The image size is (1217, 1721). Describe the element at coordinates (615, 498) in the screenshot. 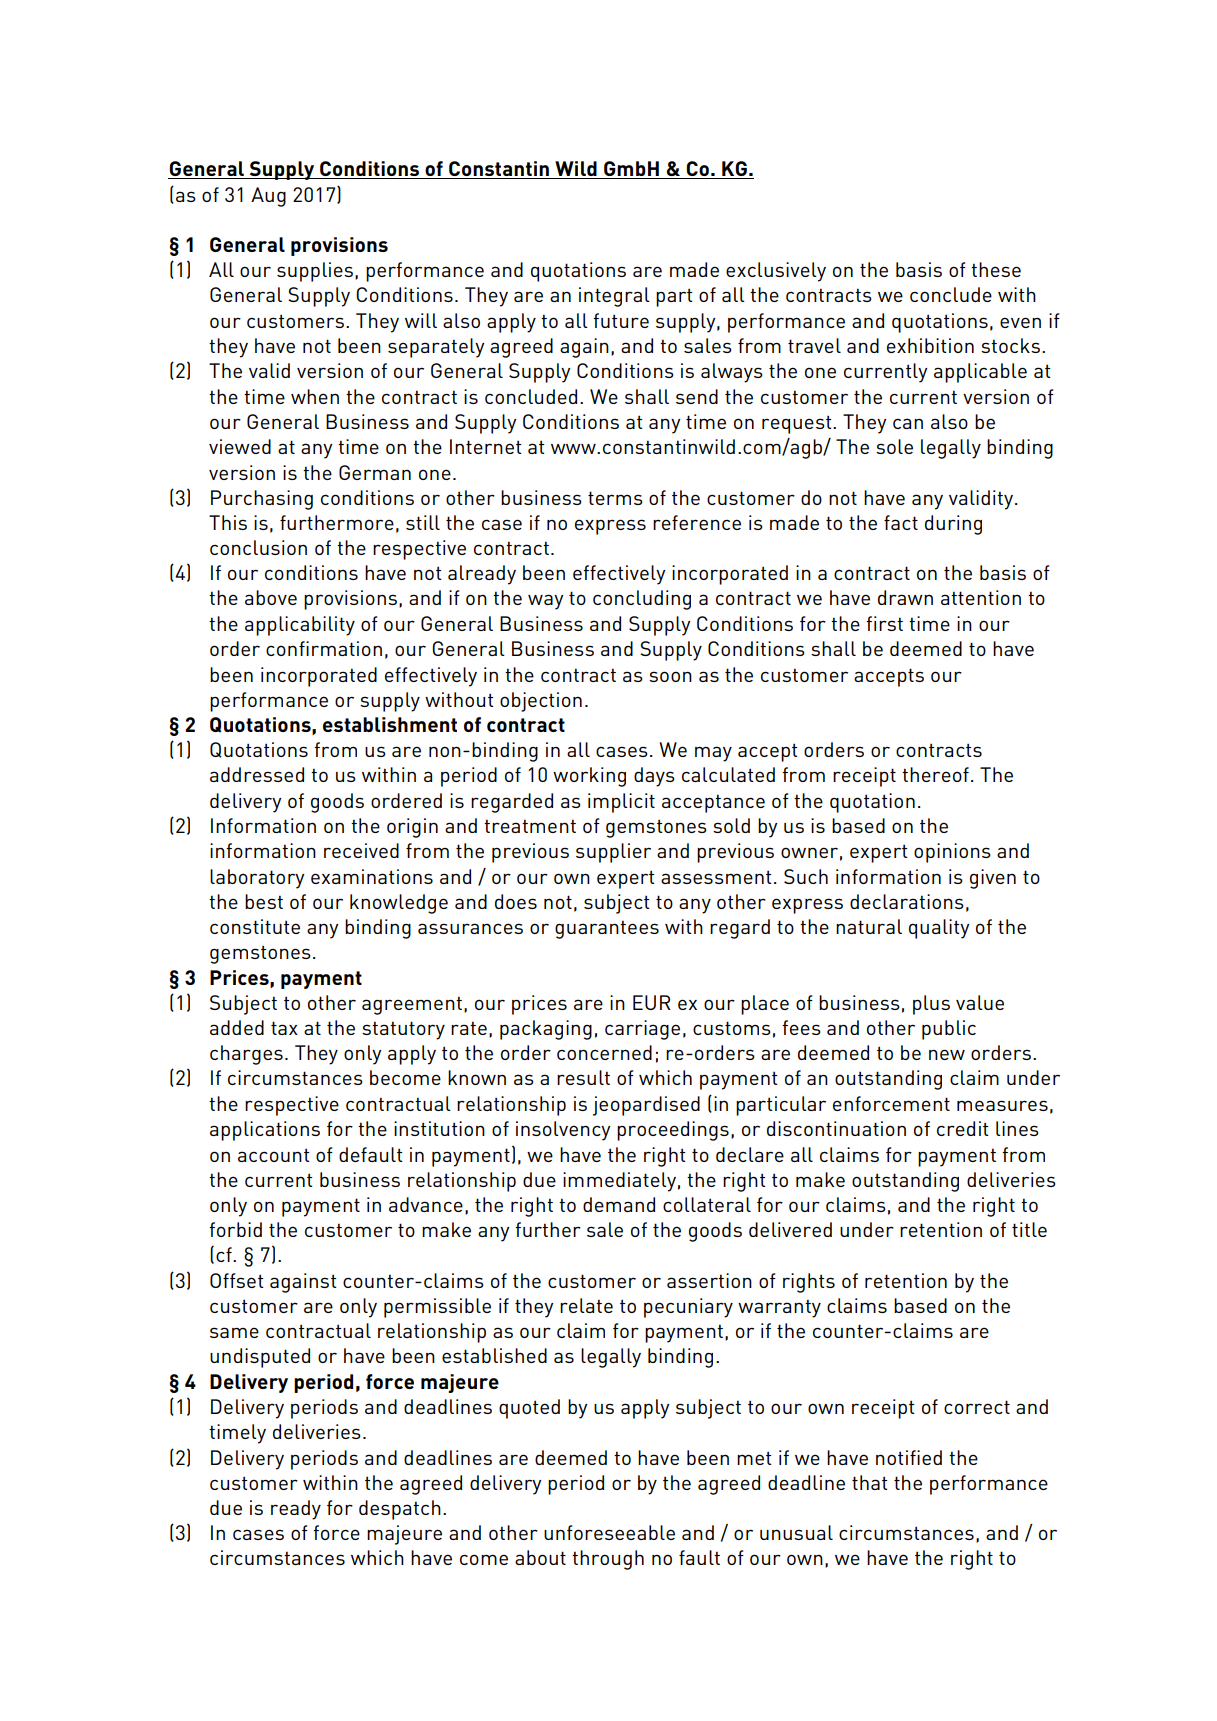

I see `terms` at that location.
